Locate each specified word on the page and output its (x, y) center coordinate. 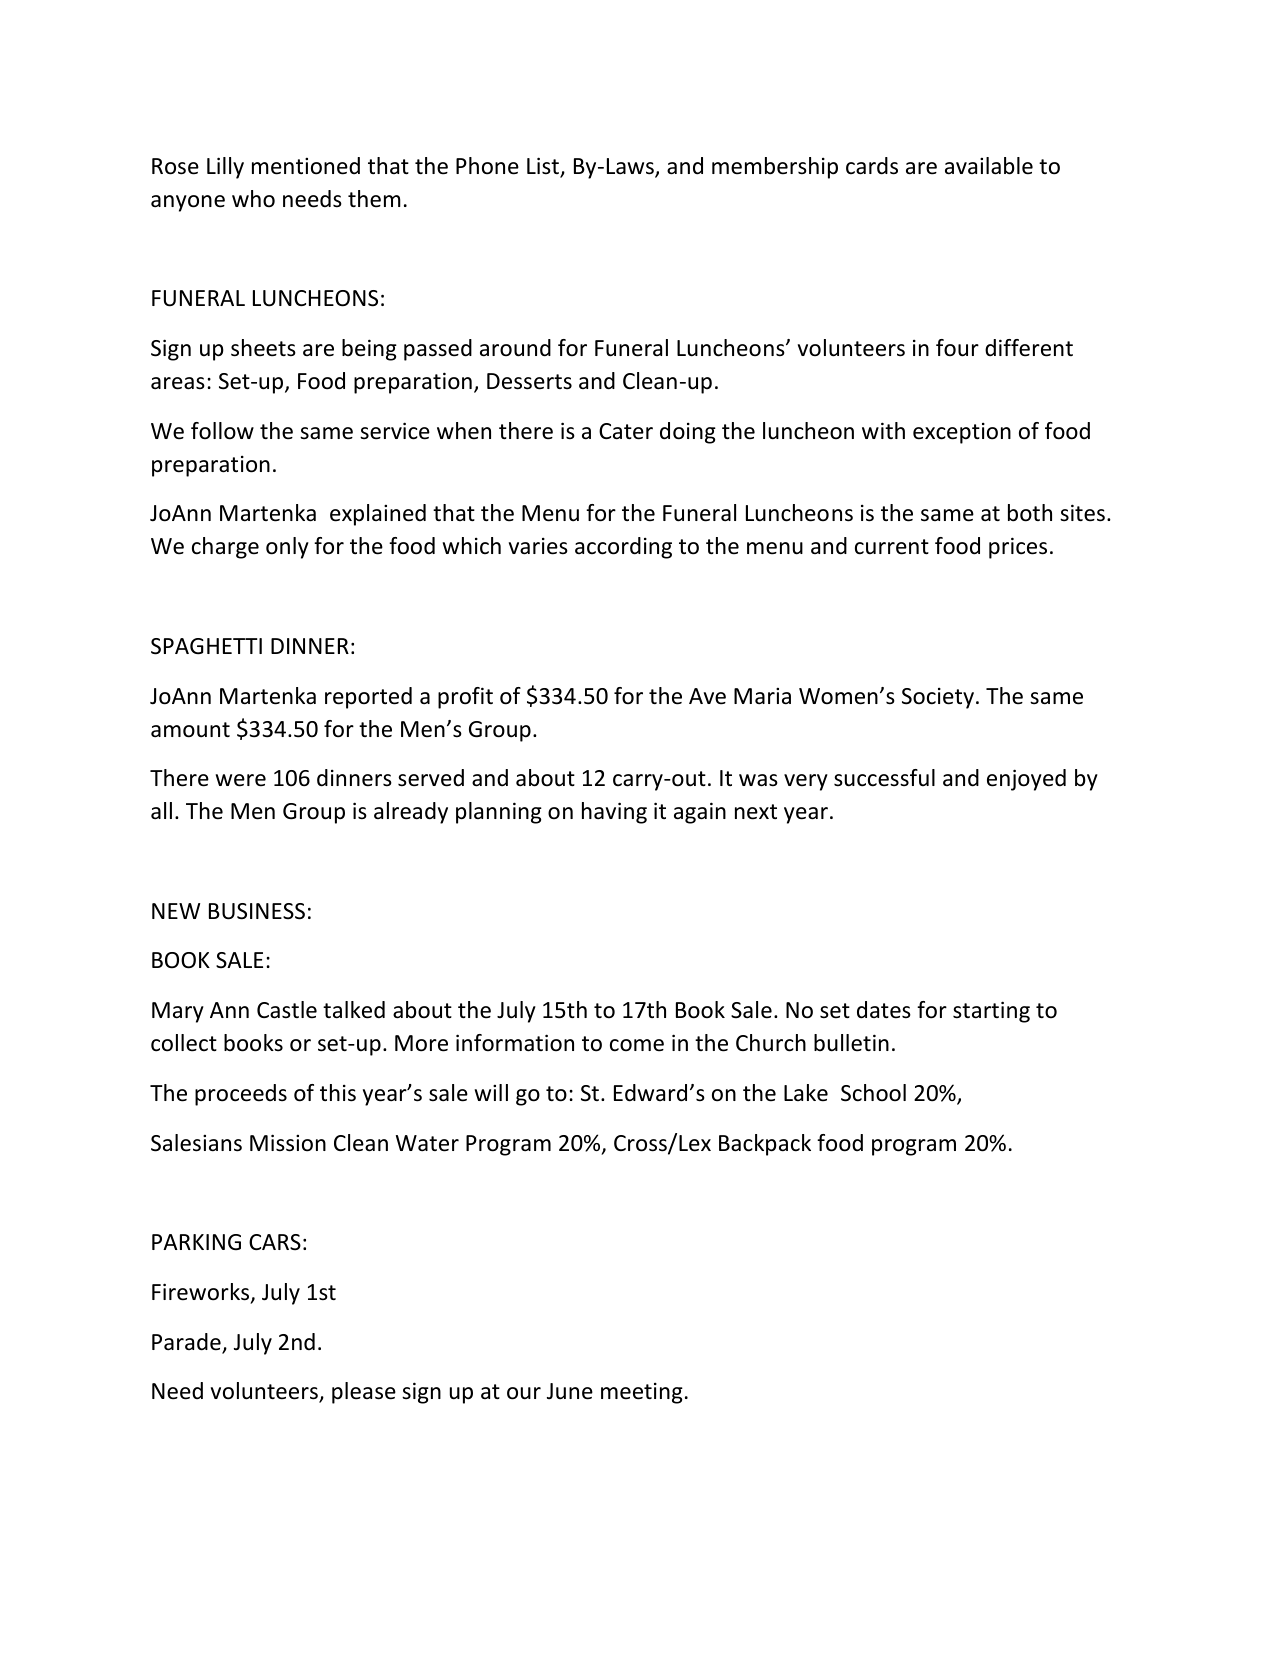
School (873, 1093)
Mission (288, 1143)
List (544, 167)
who (253, 199)
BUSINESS (257, 911)
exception (962, 433)
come (637, 1045)
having (614, 813)
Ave (707, 696)
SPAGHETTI (206, 646)
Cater (626, 431)
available (989, 166)
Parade (187, 1343)
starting (991, 1012)
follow (222, 431)
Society (939, 698)
